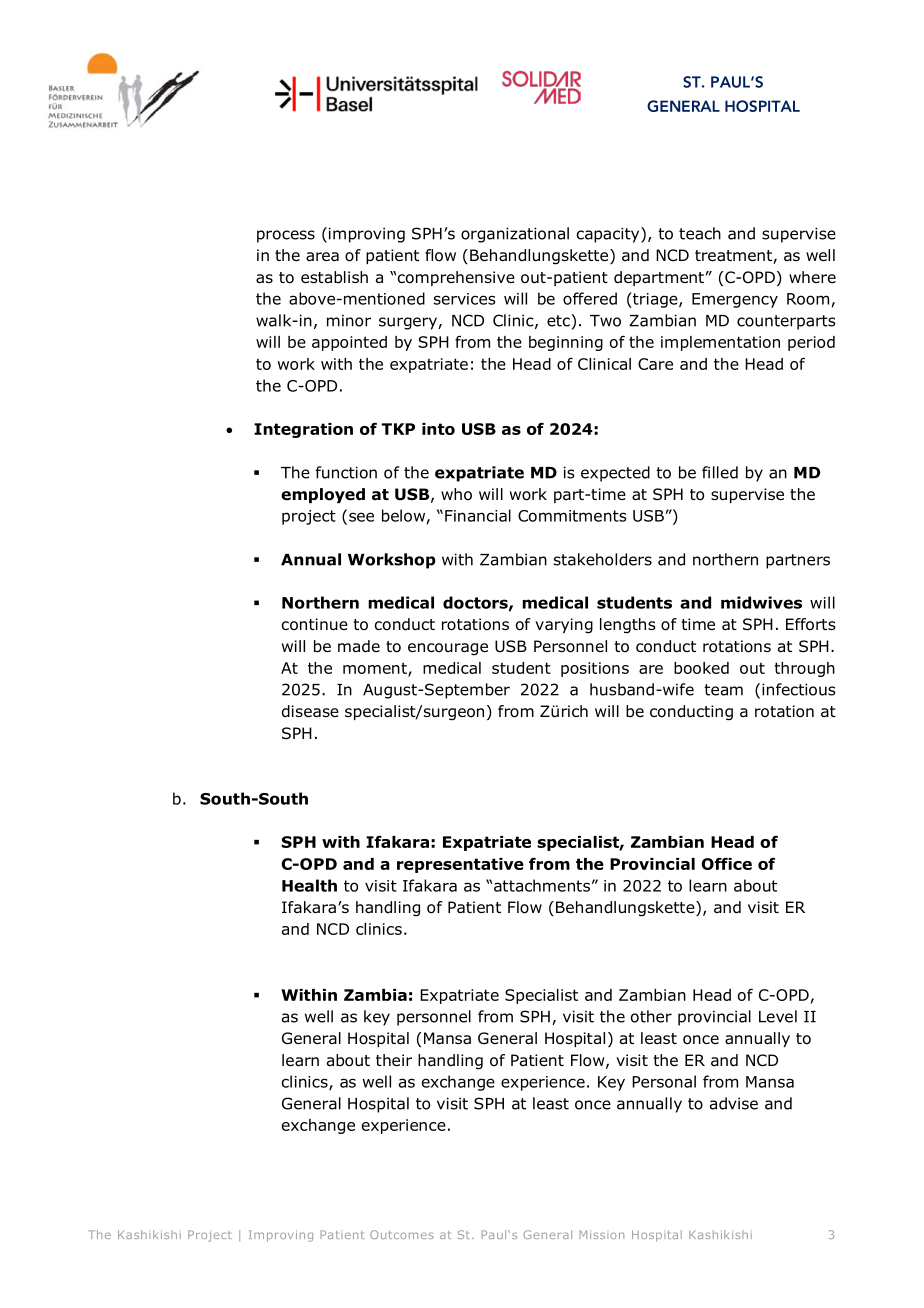 The height and width of the screenshot is (1308, 924). What do you see at coordinates (601, 1234) in the screenshot?
I see `Mission` at bounding box center [601, 1234].
